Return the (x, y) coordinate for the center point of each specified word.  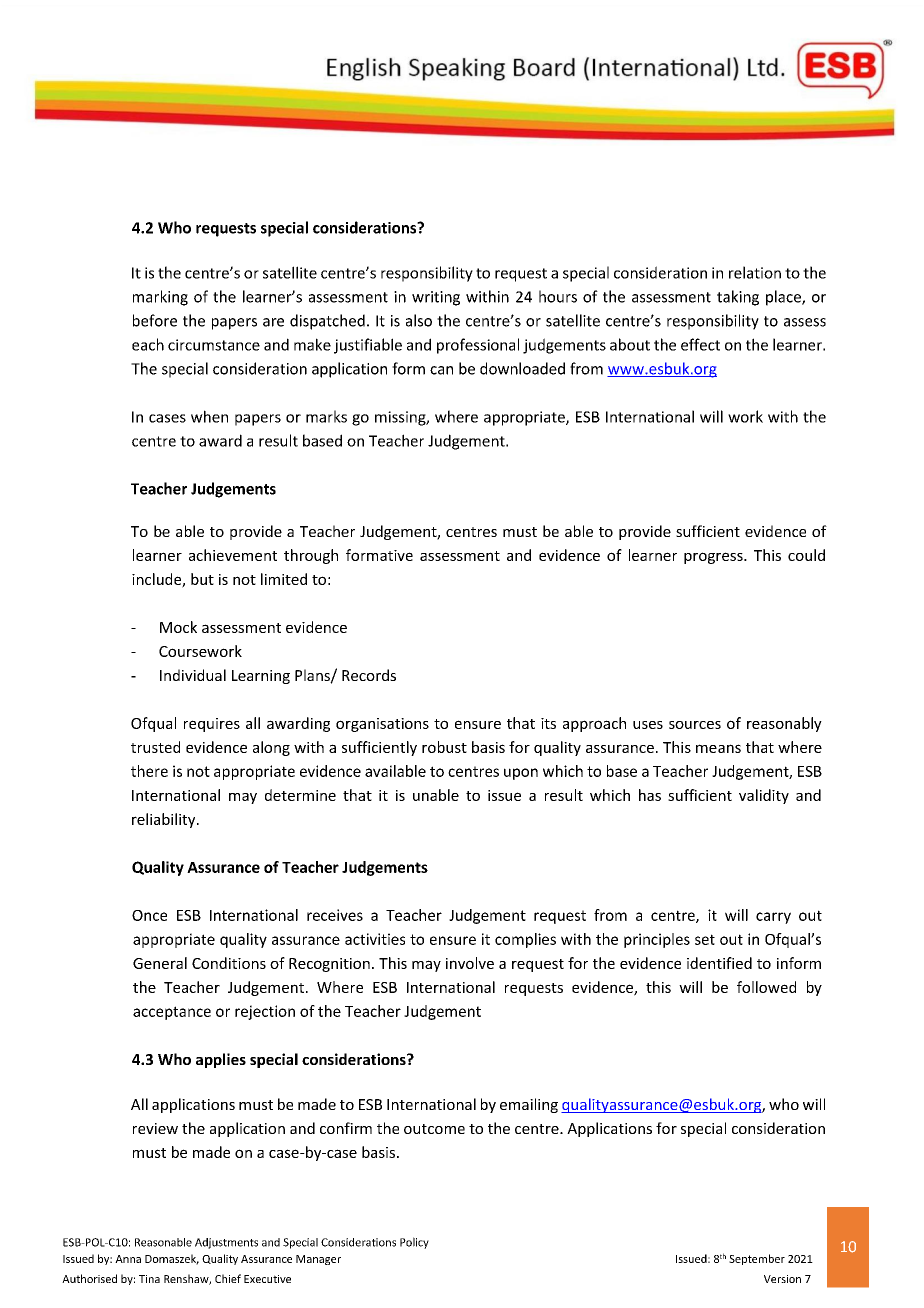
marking (160, 298)
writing (436, 298)
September (757, 1259)
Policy (414, 1243)
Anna (128, 1259)
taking (738, 298)
